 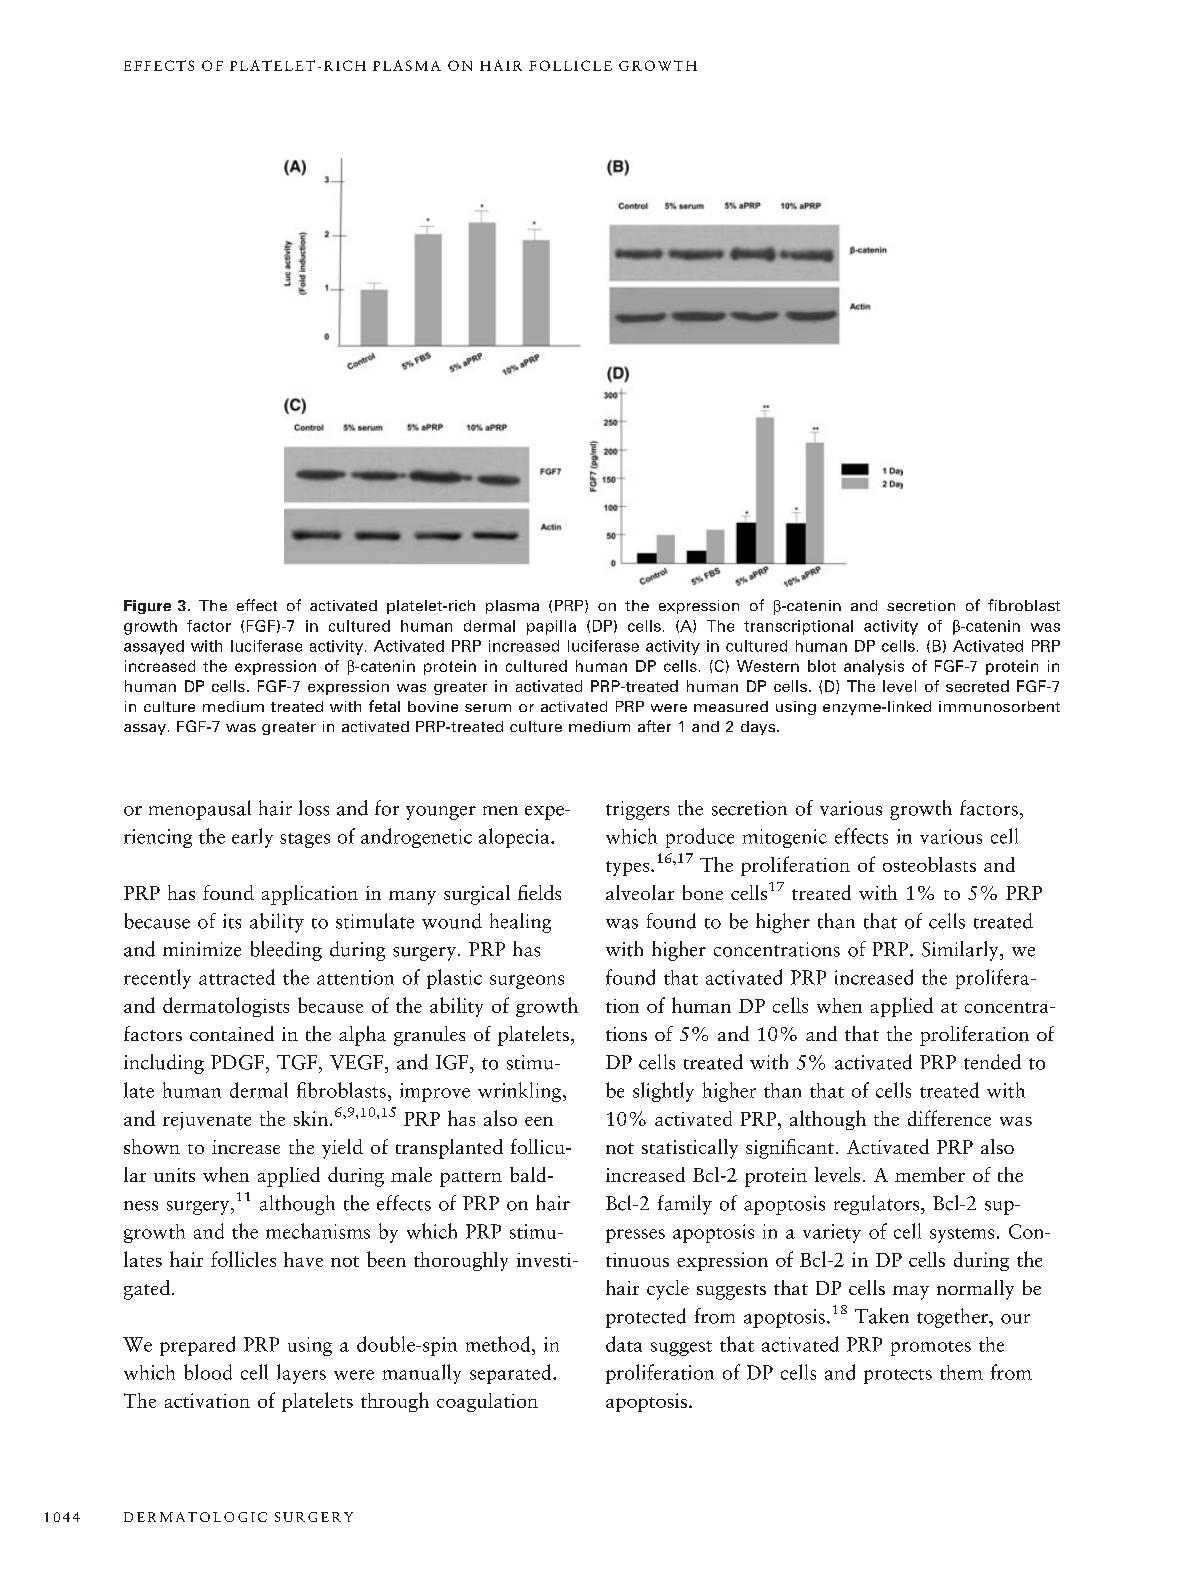 I want to click on attracted, so click(x=237, y=977).
